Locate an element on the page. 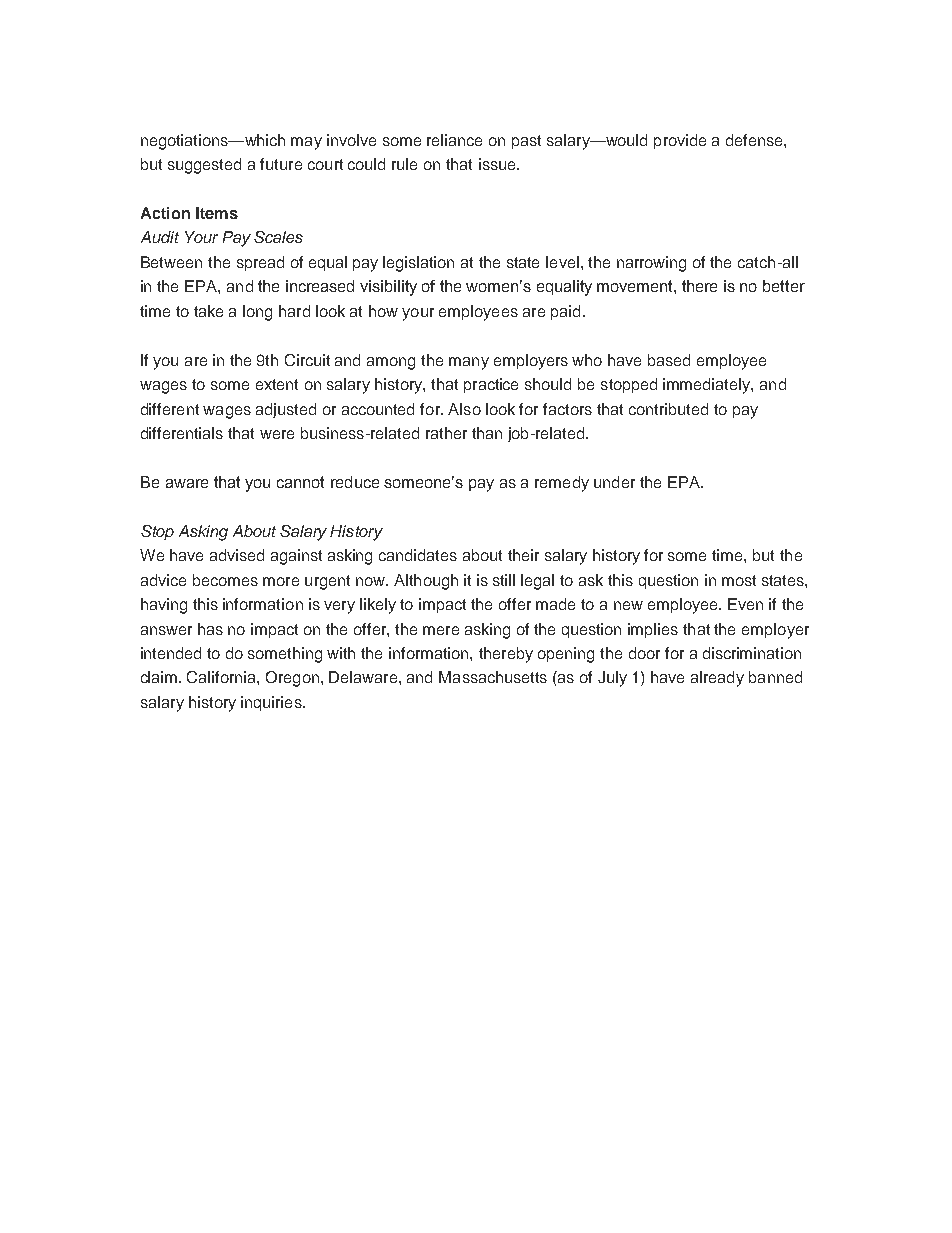 The width and height of the image is (952, 1233). issue is located at coordinates (498, 164).
